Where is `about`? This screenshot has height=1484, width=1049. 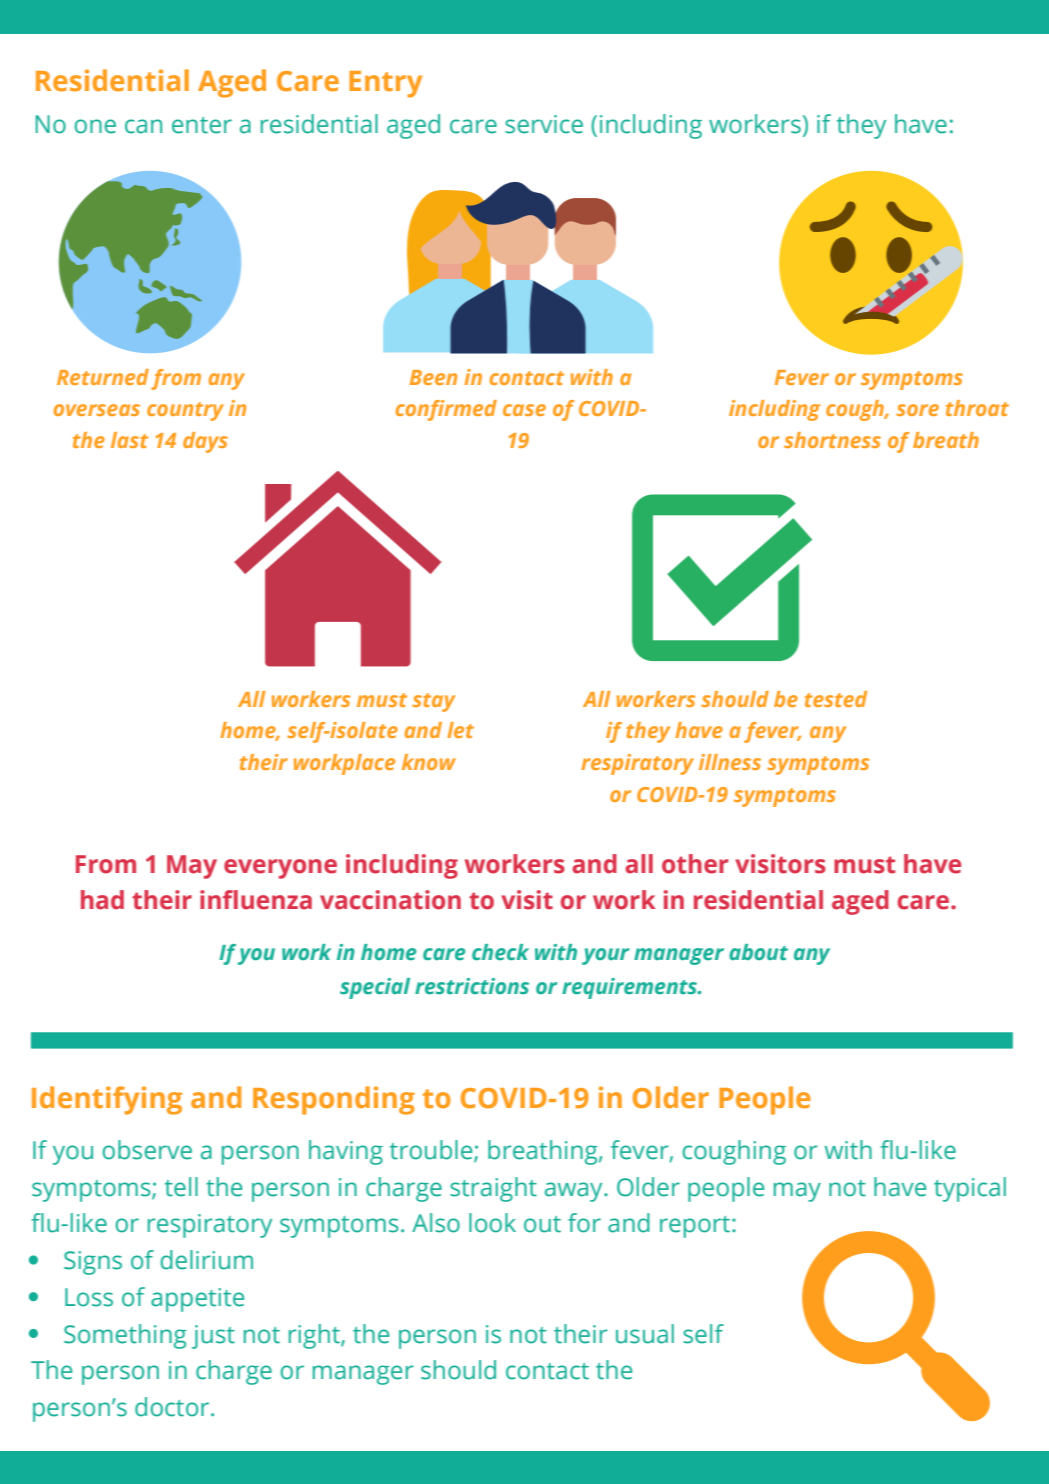
about is located at coordinates (758, 952).
